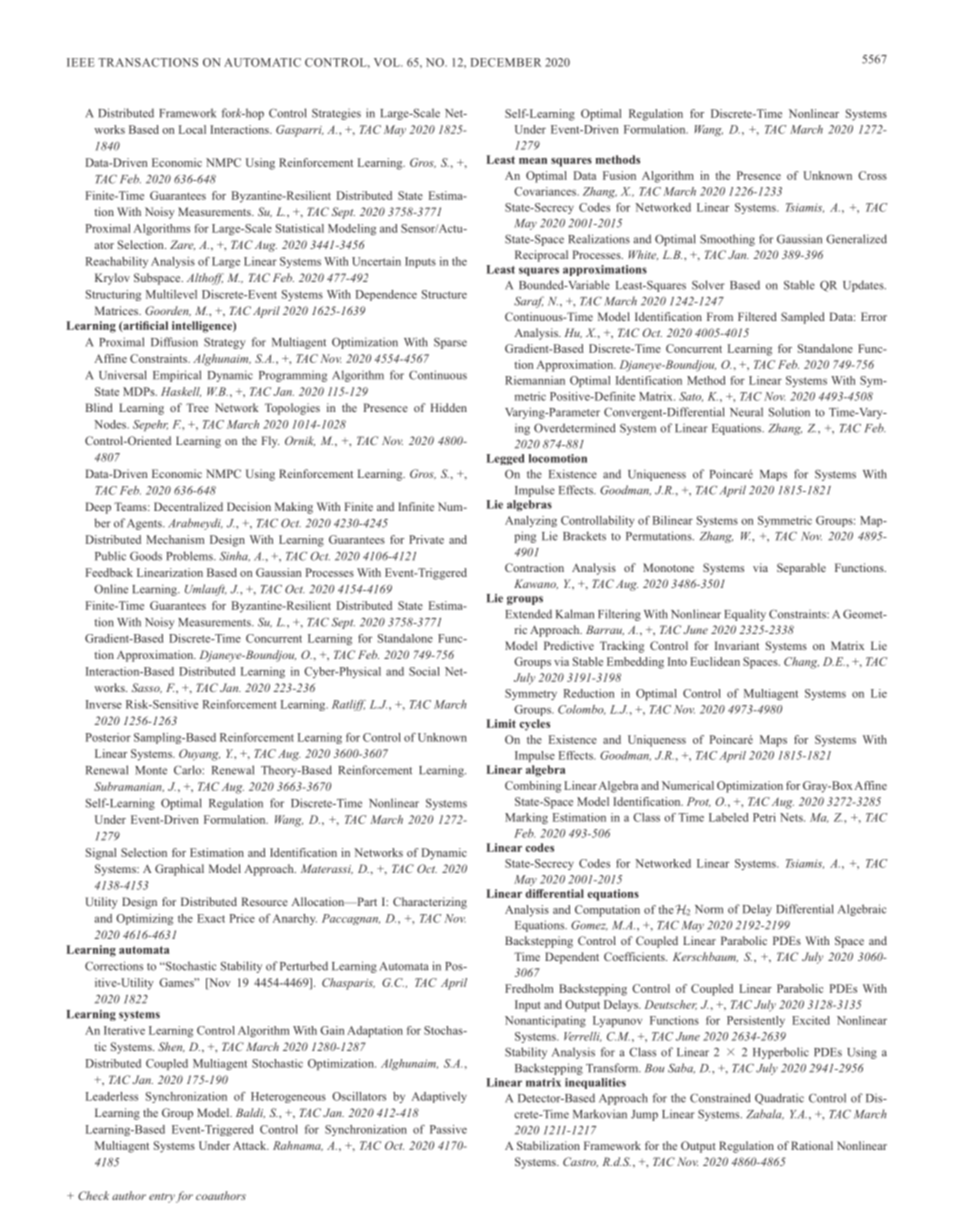 This screenshot has height=1232, width=953. What do you see at coordinates (506, 62) in the screenshot?
I see `DECEMBER` at bounding box center [506, 62].
